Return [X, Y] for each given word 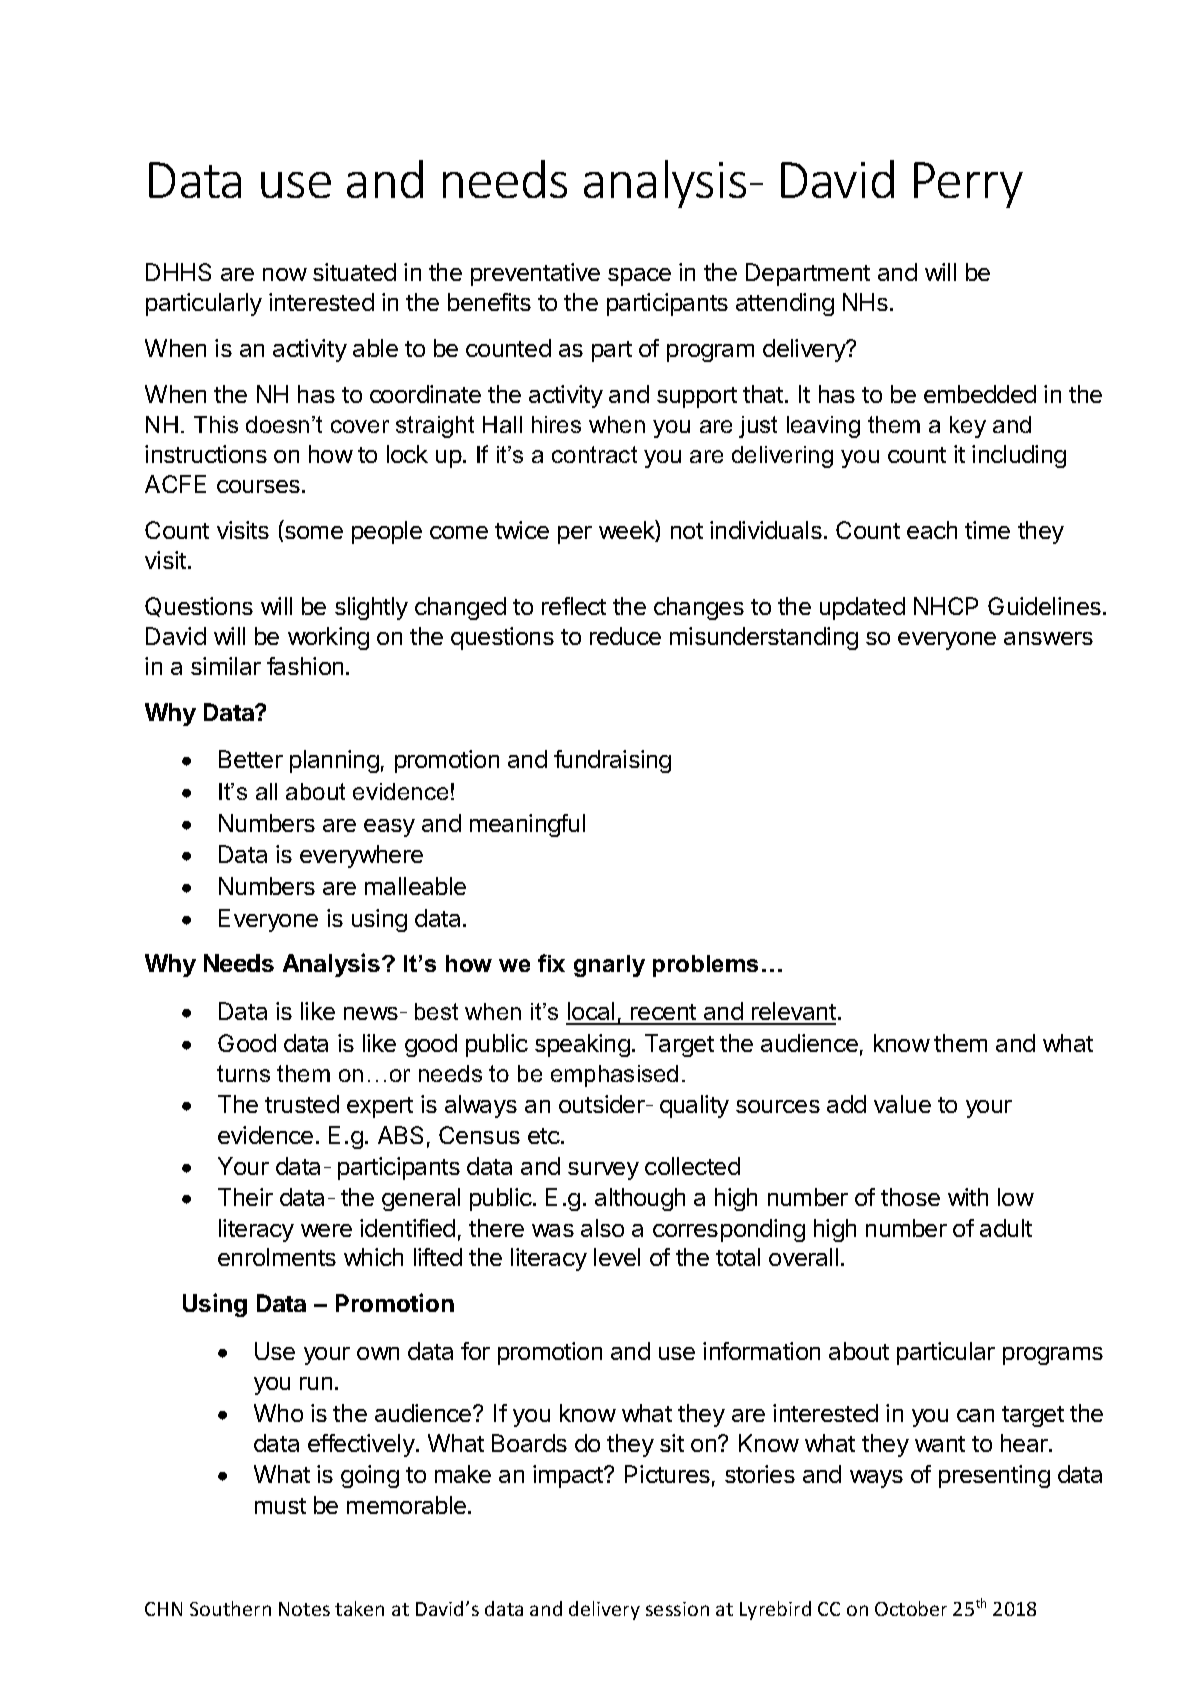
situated [354, 272]
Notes [304, 1609]
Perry [968, 185]
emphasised [614, 1076]
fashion [305, 666]
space [639, 277]
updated [862, 608]
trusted [302, 1104]
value [902, 1104]
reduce [625, 636]
